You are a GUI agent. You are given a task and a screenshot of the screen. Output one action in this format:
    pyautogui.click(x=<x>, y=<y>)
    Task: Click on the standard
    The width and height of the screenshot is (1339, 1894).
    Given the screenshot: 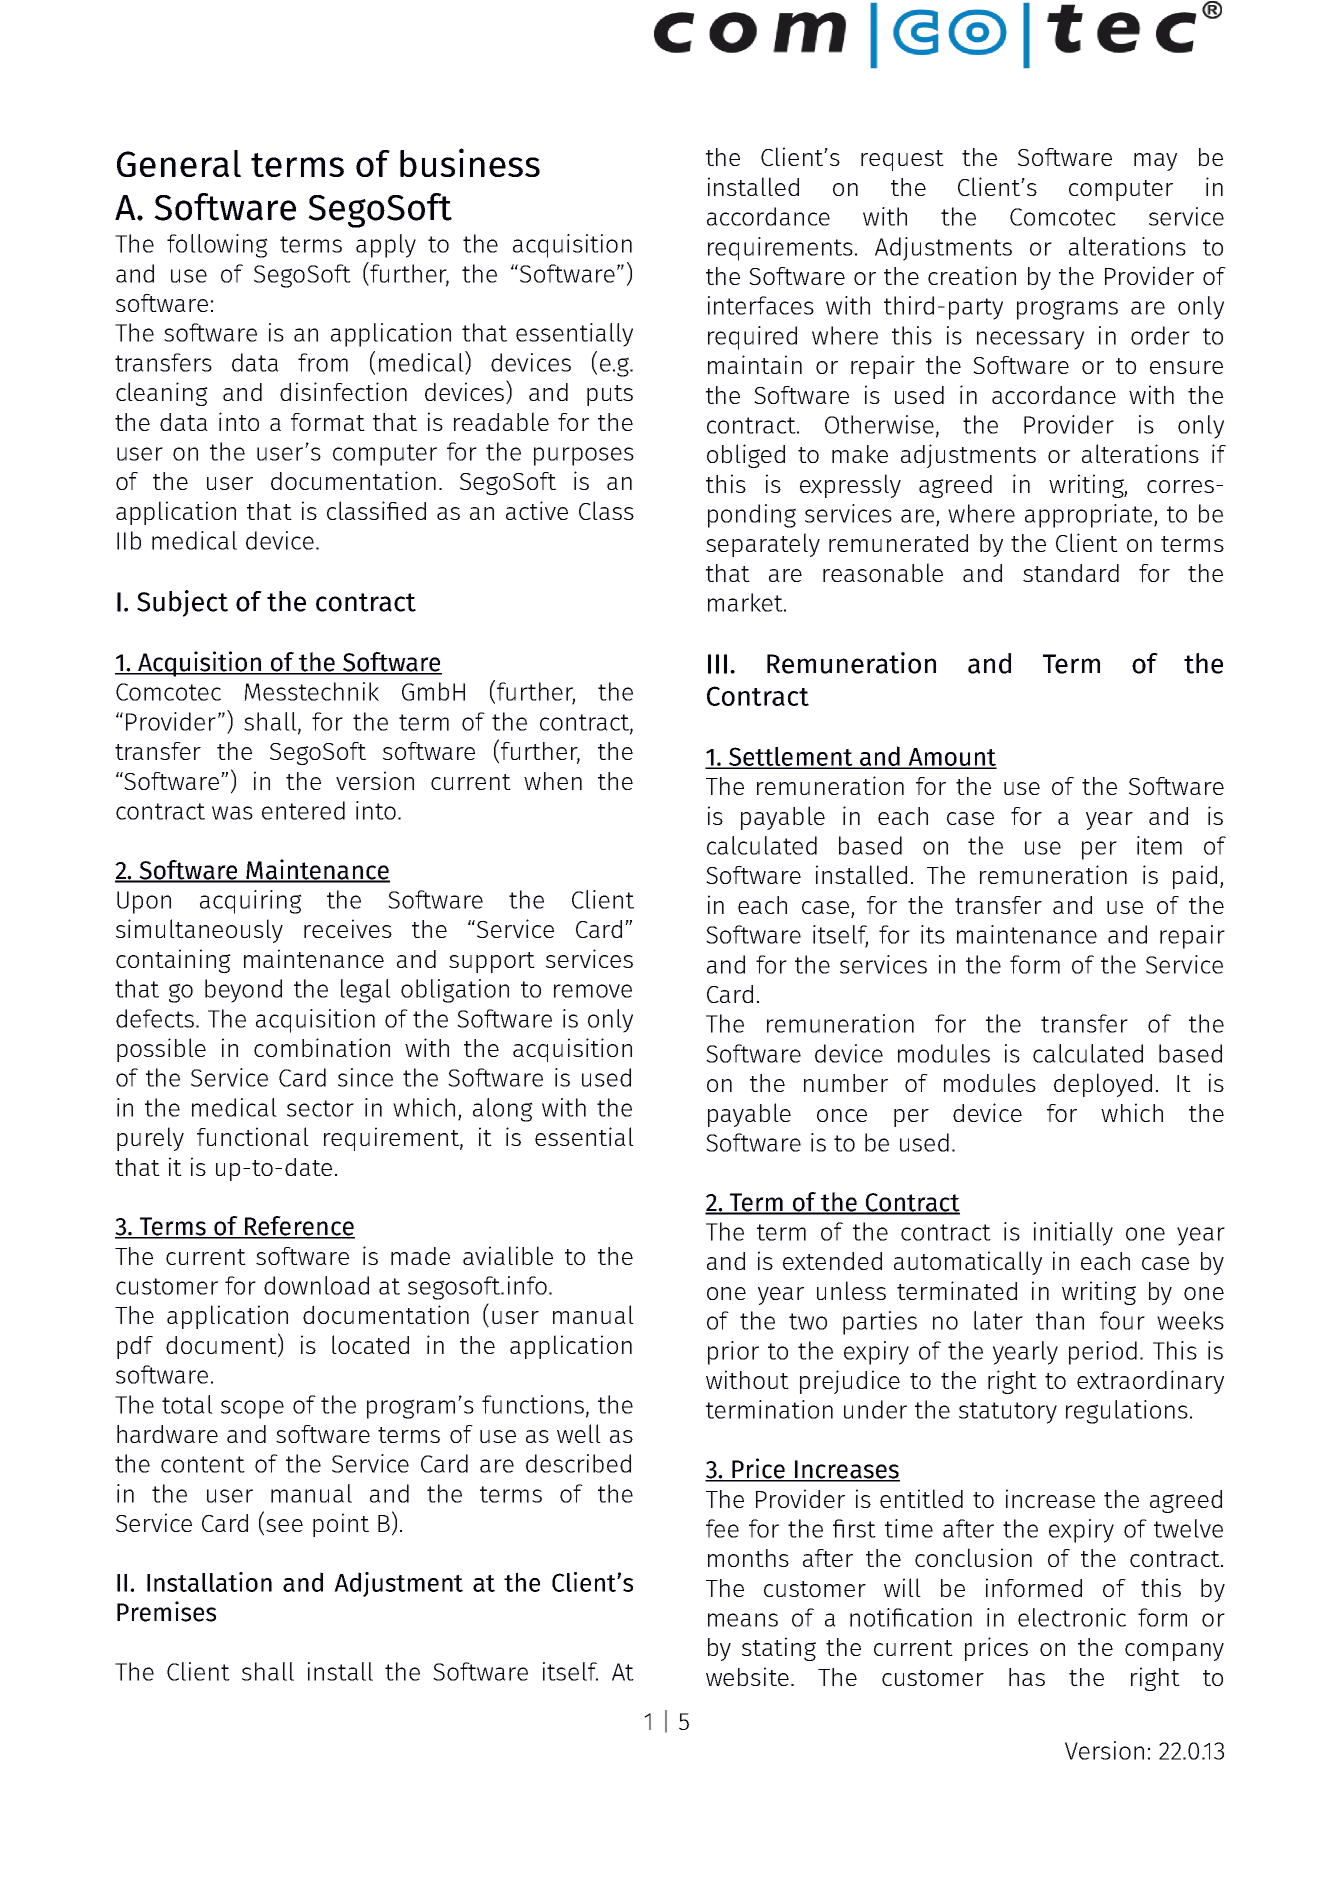 What is the action you would take?
    pyautogui.click(x=1071, y=573)
